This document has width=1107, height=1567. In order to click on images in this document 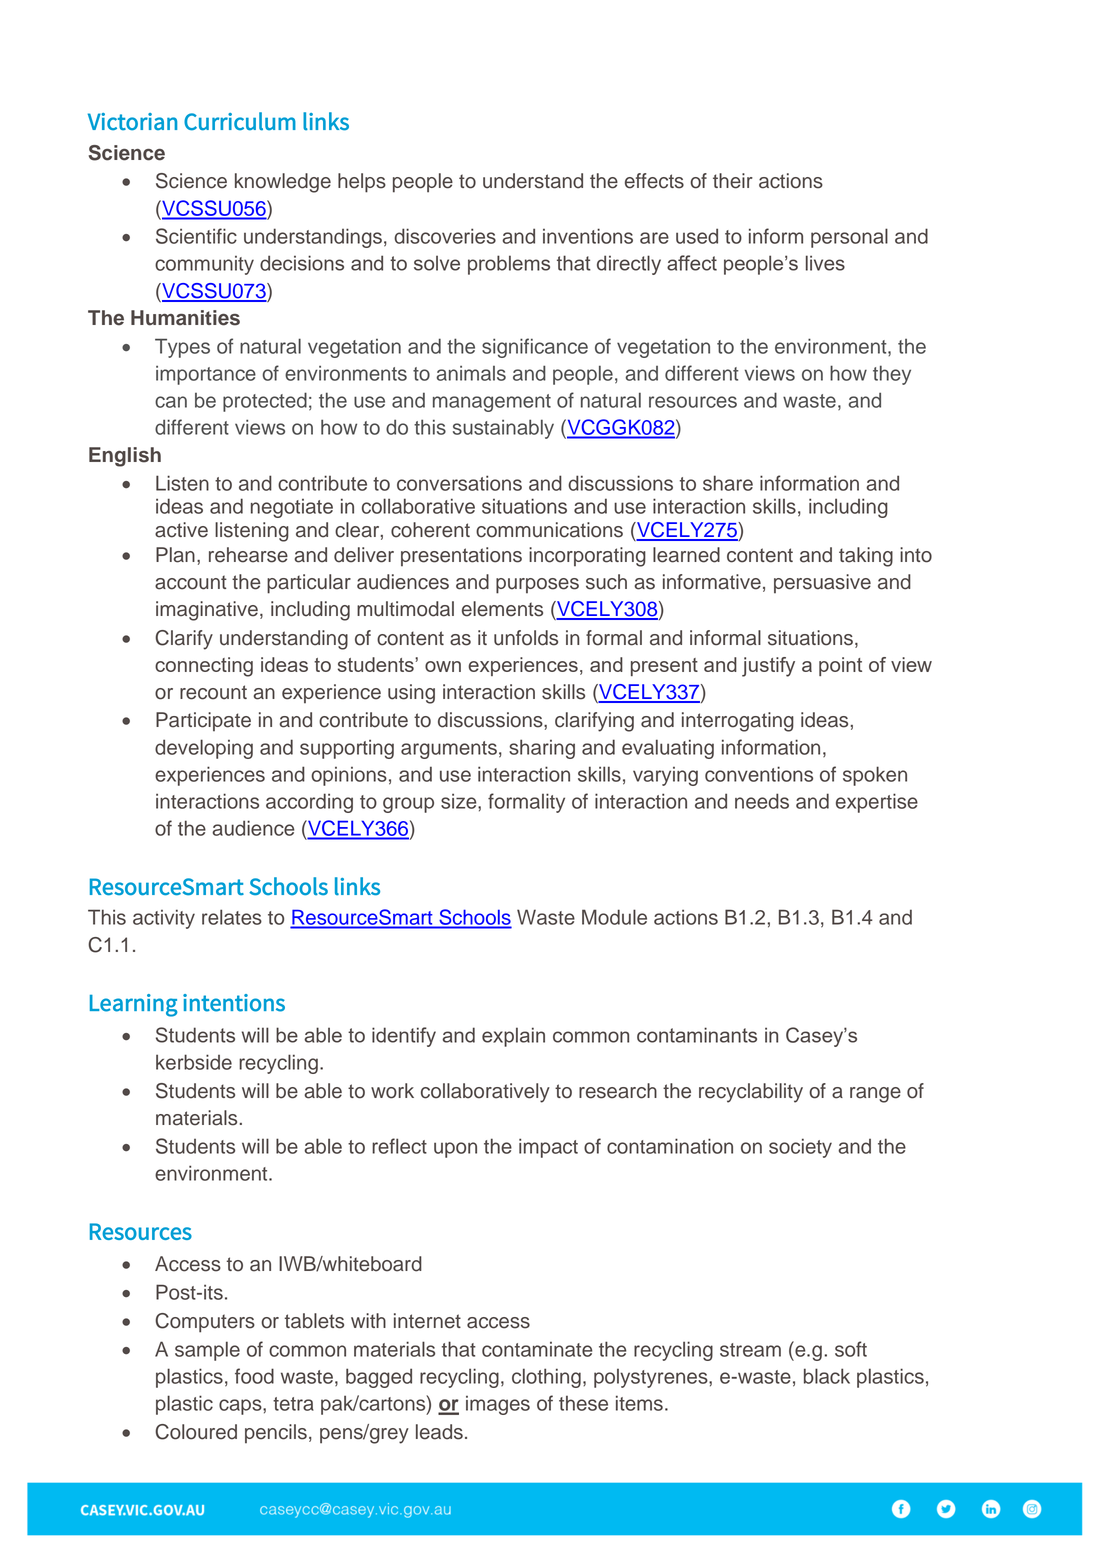, I will do `click(498, 1405)`.
